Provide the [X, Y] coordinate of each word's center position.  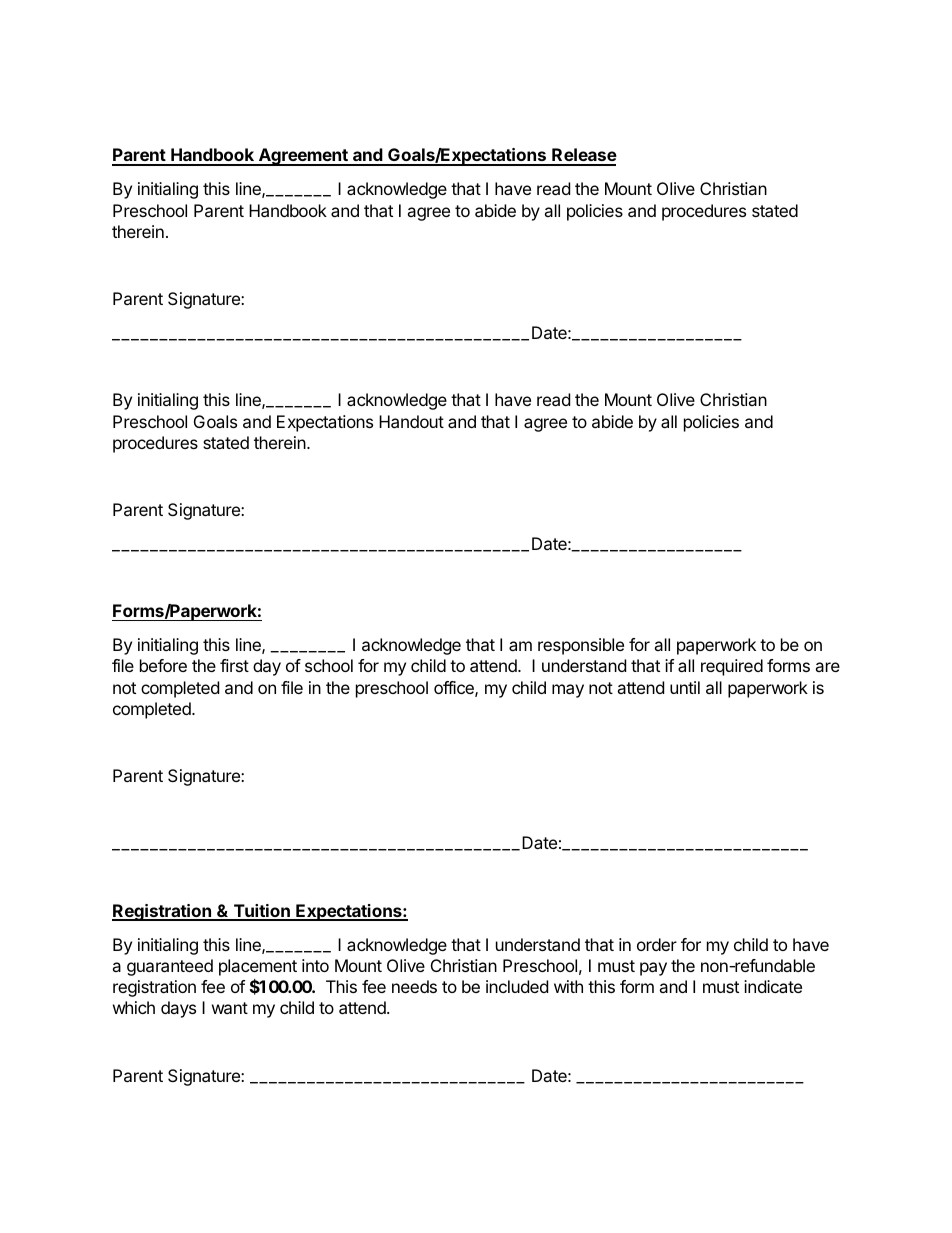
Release [583, 156]
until [685, 687]
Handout [411, 421]
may [568, 691]
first [234, 665]
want [230, 1008]
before [163, 665]
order [657, 944]
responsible [581, 646]
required [732, 667]
